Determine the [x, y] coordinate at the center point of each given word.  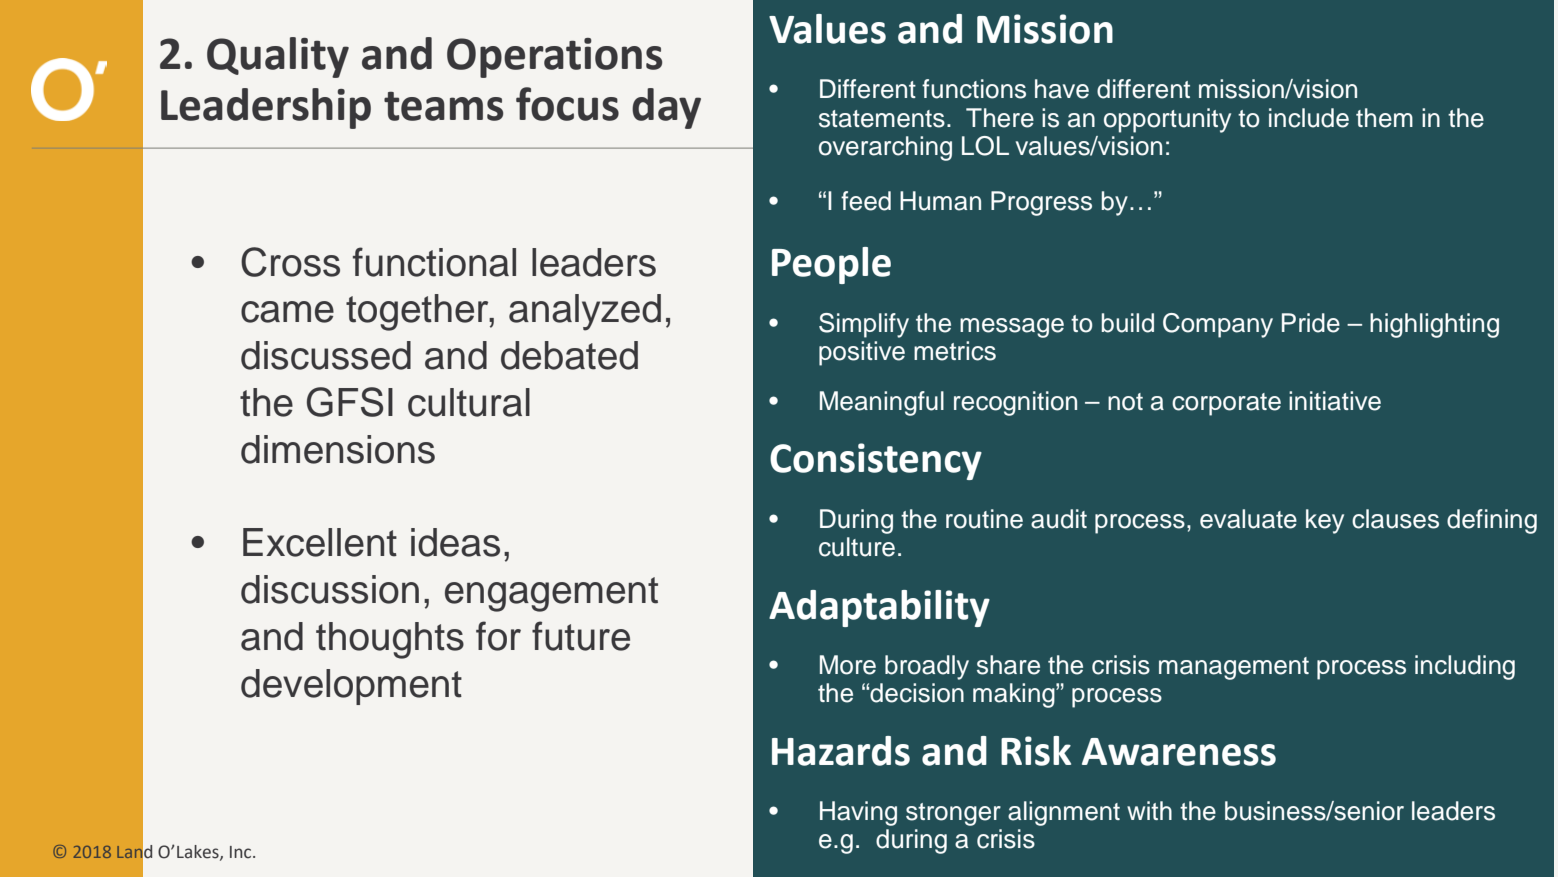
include [1309, 118]
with [1149, 810]
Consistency [876, 461]
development [351, 687]
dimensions [338, 449]
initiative [1335, 401]
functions [974, 89]
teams [443, 106]
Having [858, 813]
